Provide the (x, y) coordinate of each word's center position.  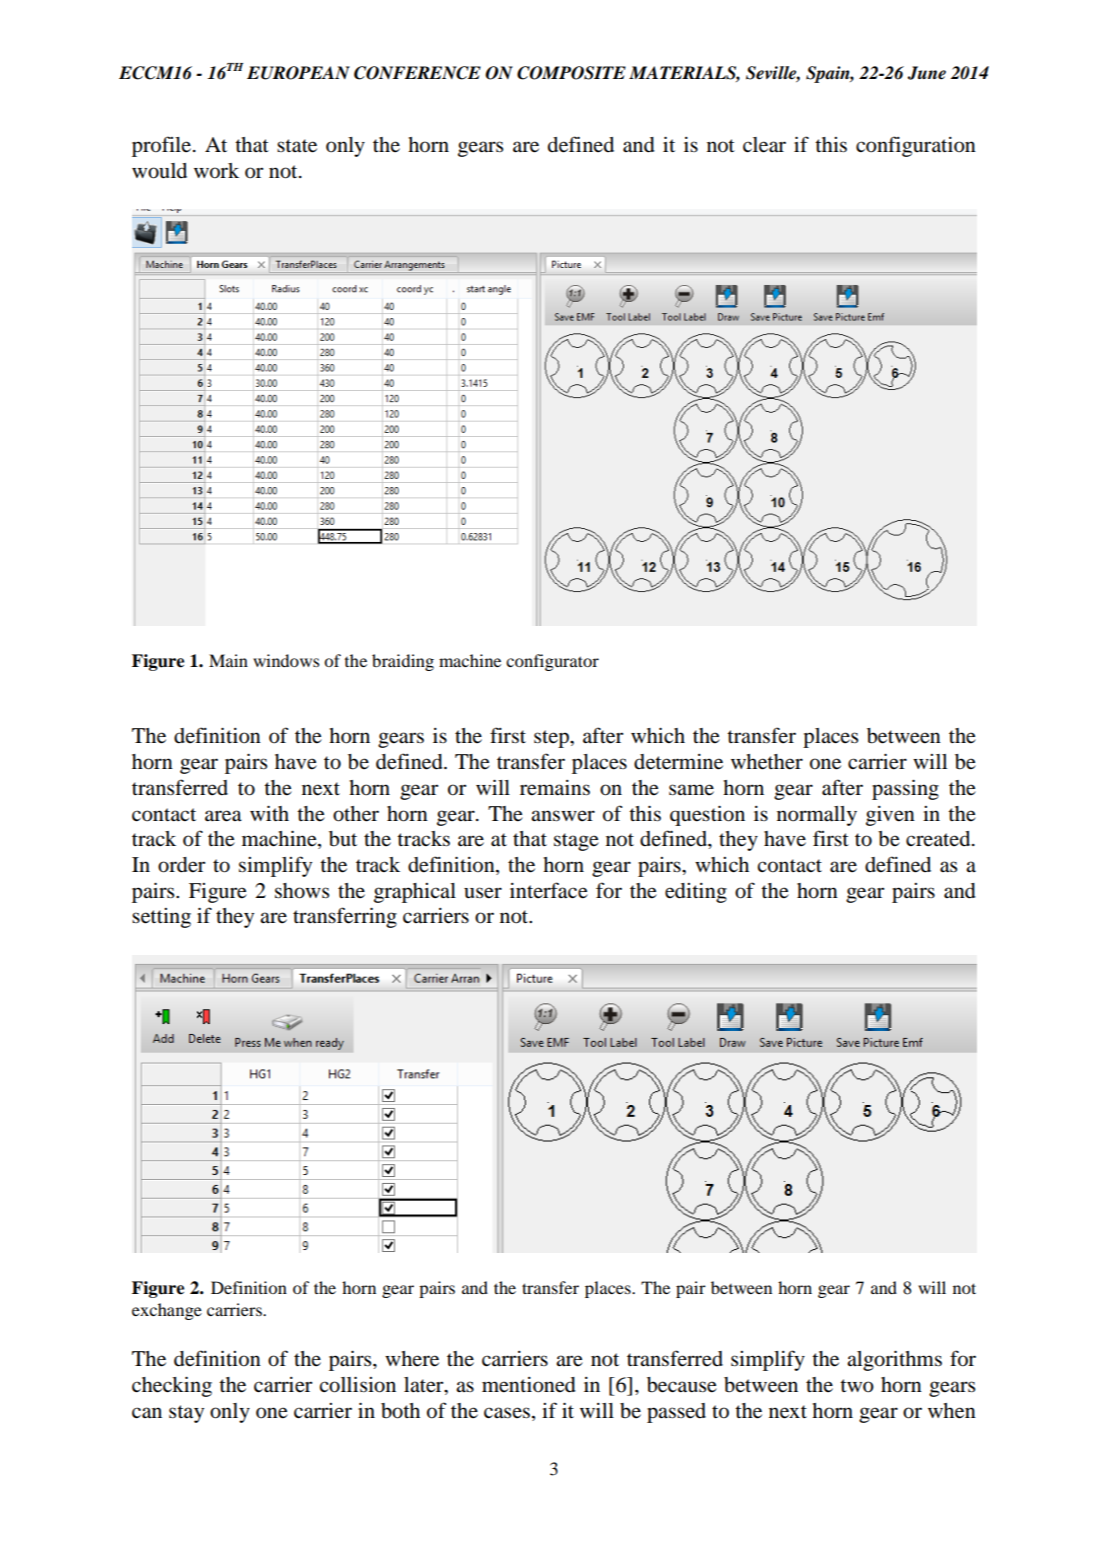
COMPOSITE (571, 73)
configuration (916, 146)
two (857, 1386)
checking (172, 1386)
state (297, 146)
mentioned (529, 1385)
